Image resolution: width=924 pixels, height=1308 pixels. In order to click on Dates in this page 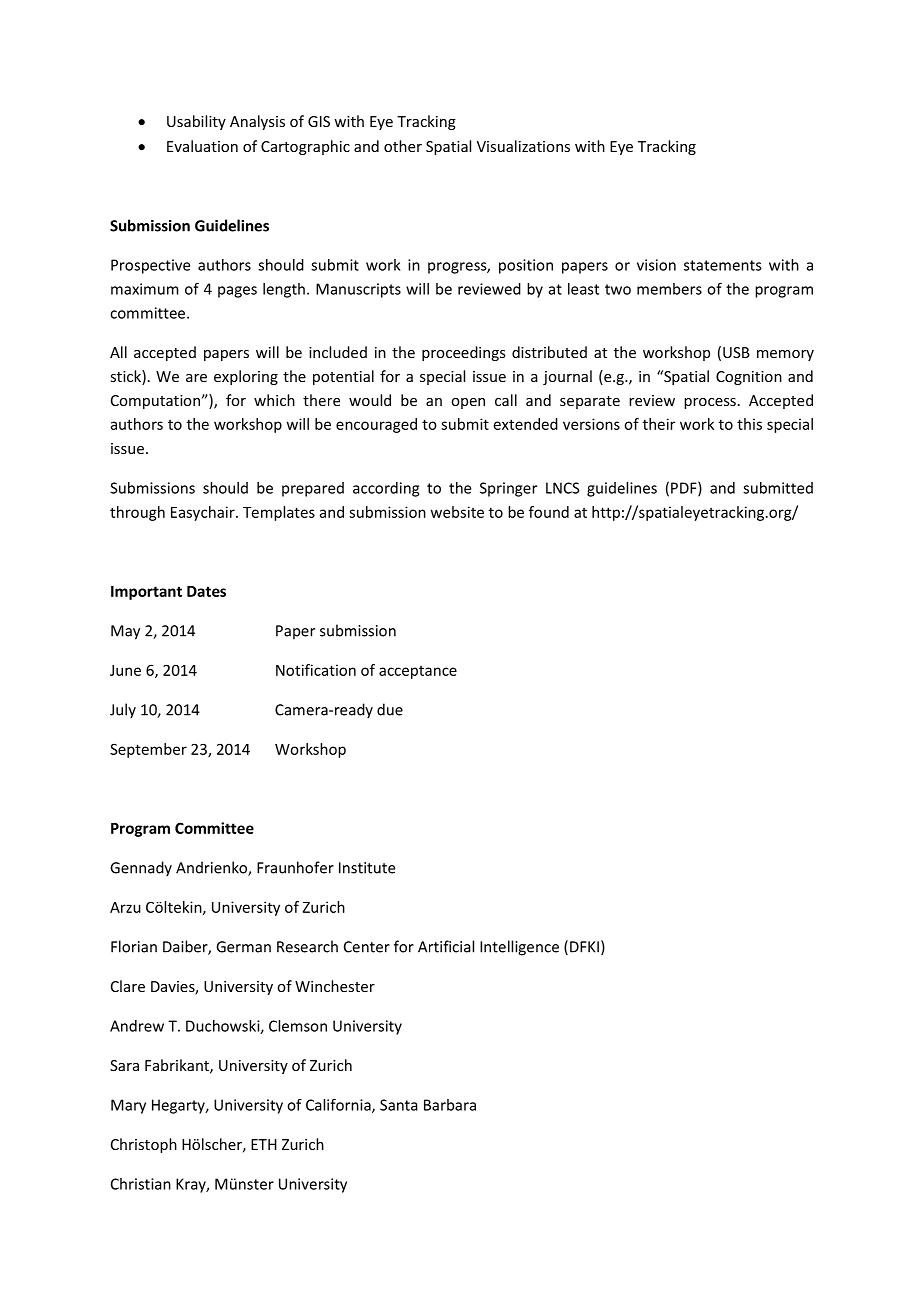, I will do `click(206, 591)`.
